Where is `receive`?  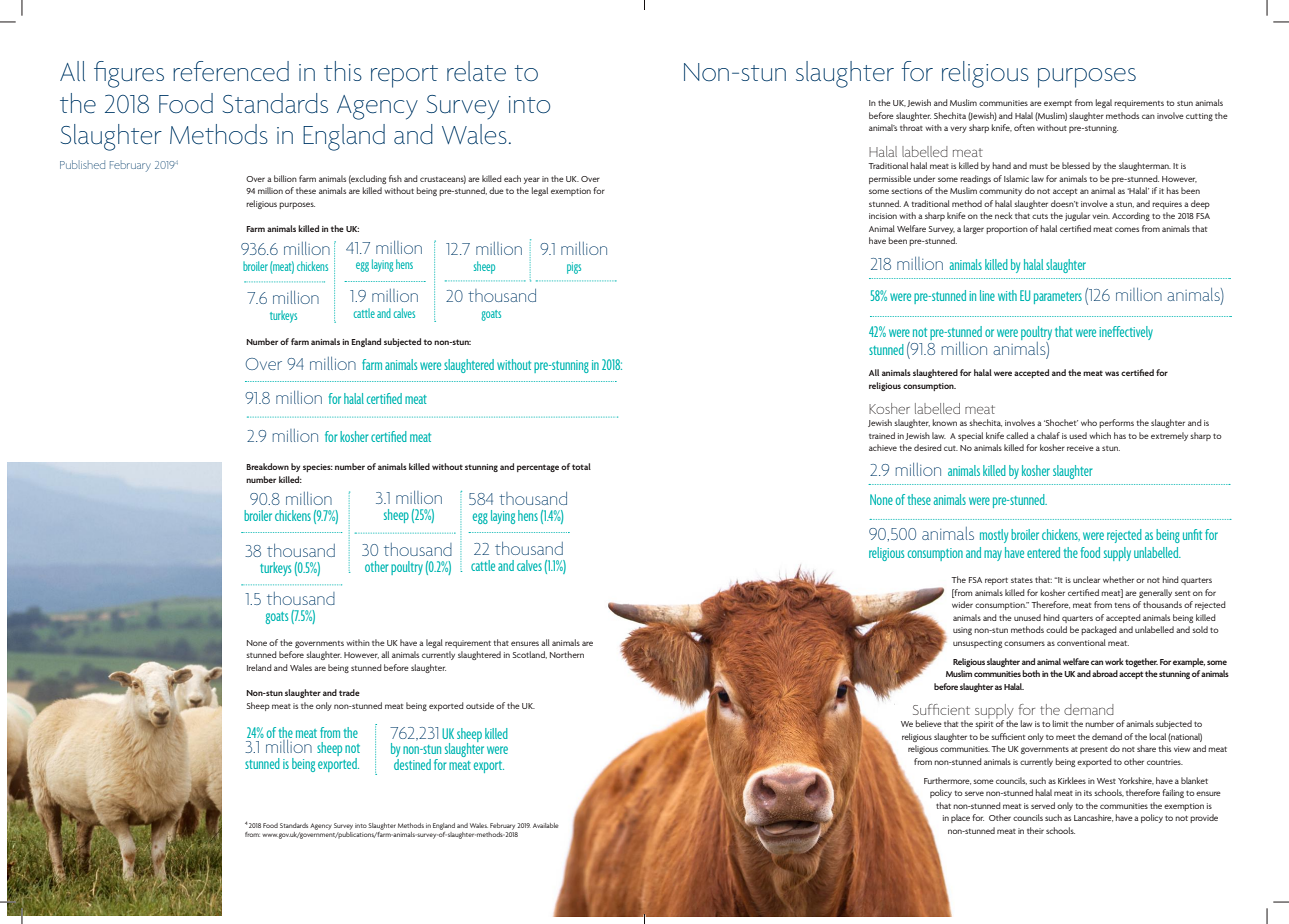 receive is located at coordinates (1080, 448).
